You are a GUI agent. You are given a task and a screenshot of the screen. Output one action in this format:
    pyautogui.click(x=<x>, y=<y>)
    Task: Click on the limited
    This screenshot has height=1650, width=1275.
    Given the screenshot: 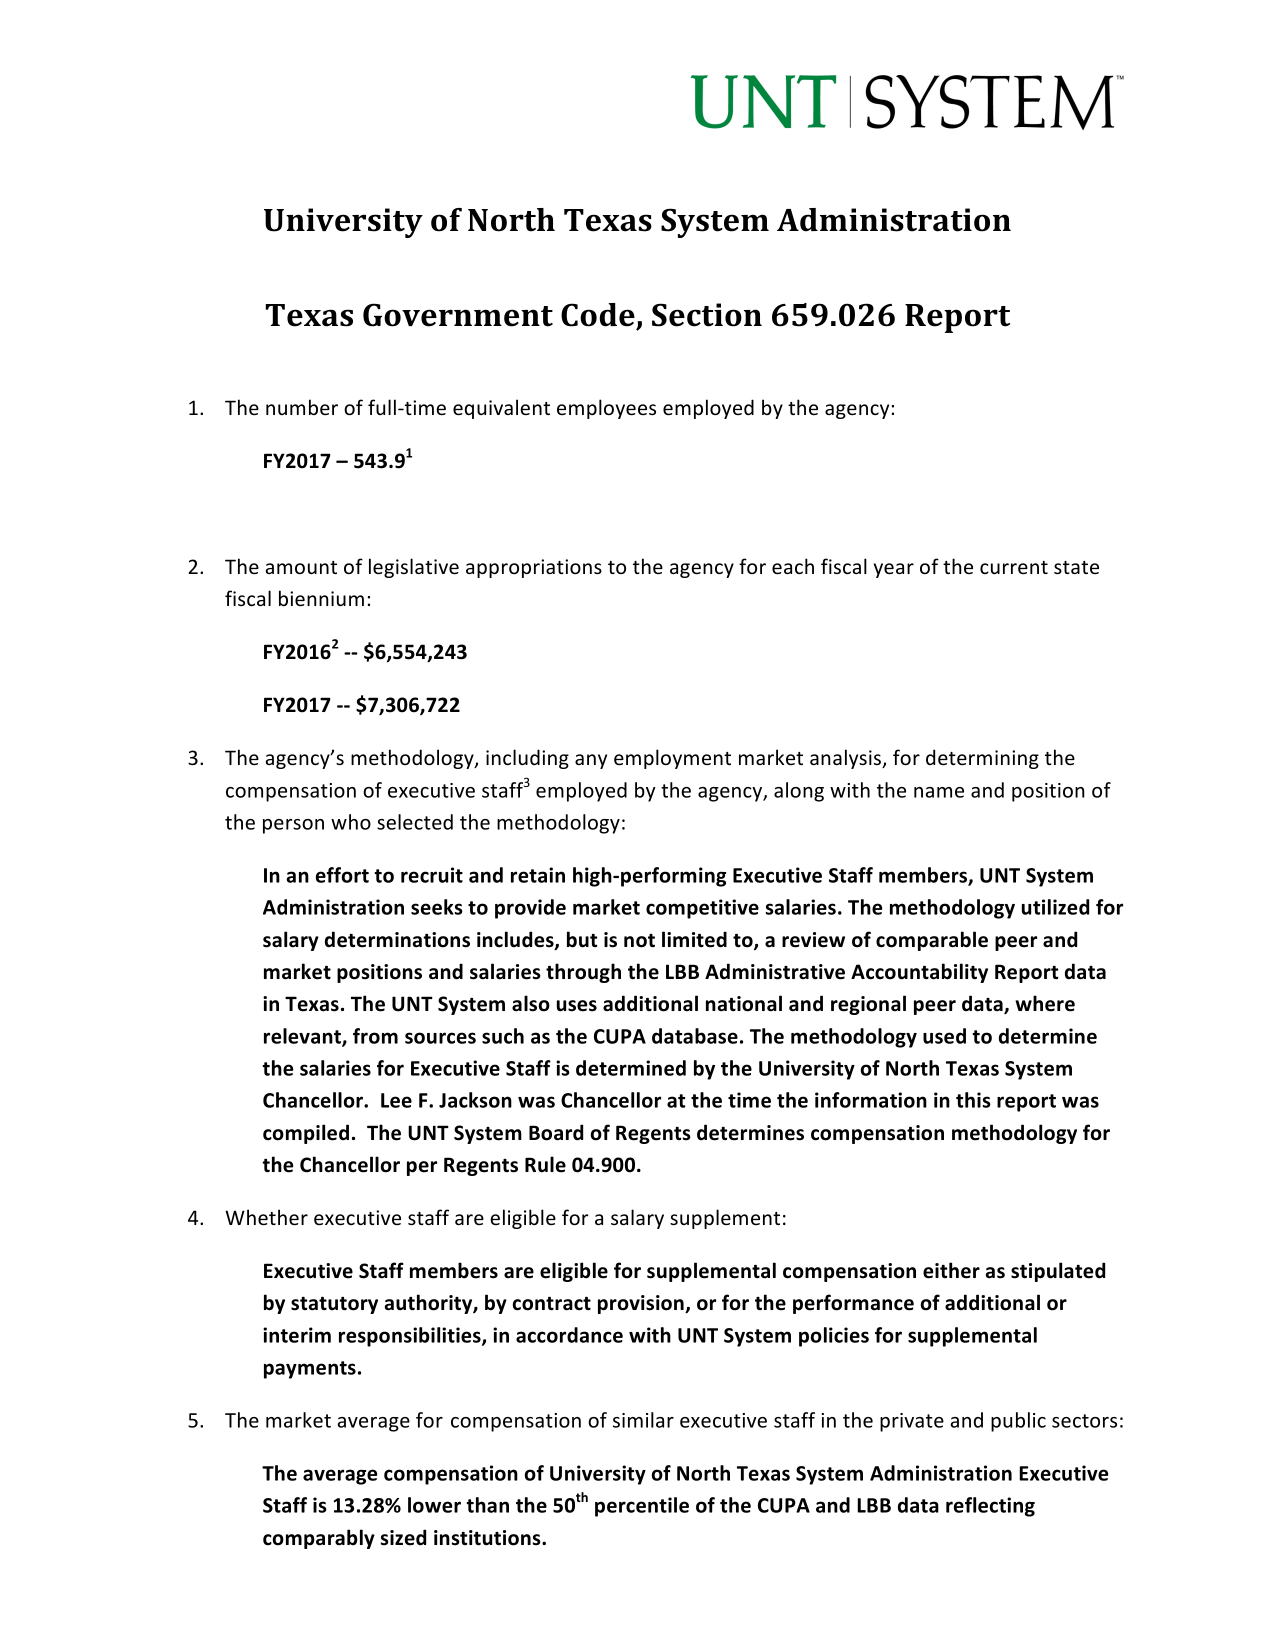 What is the action you would take?
    pyautogui.click(x=694, y=939)
